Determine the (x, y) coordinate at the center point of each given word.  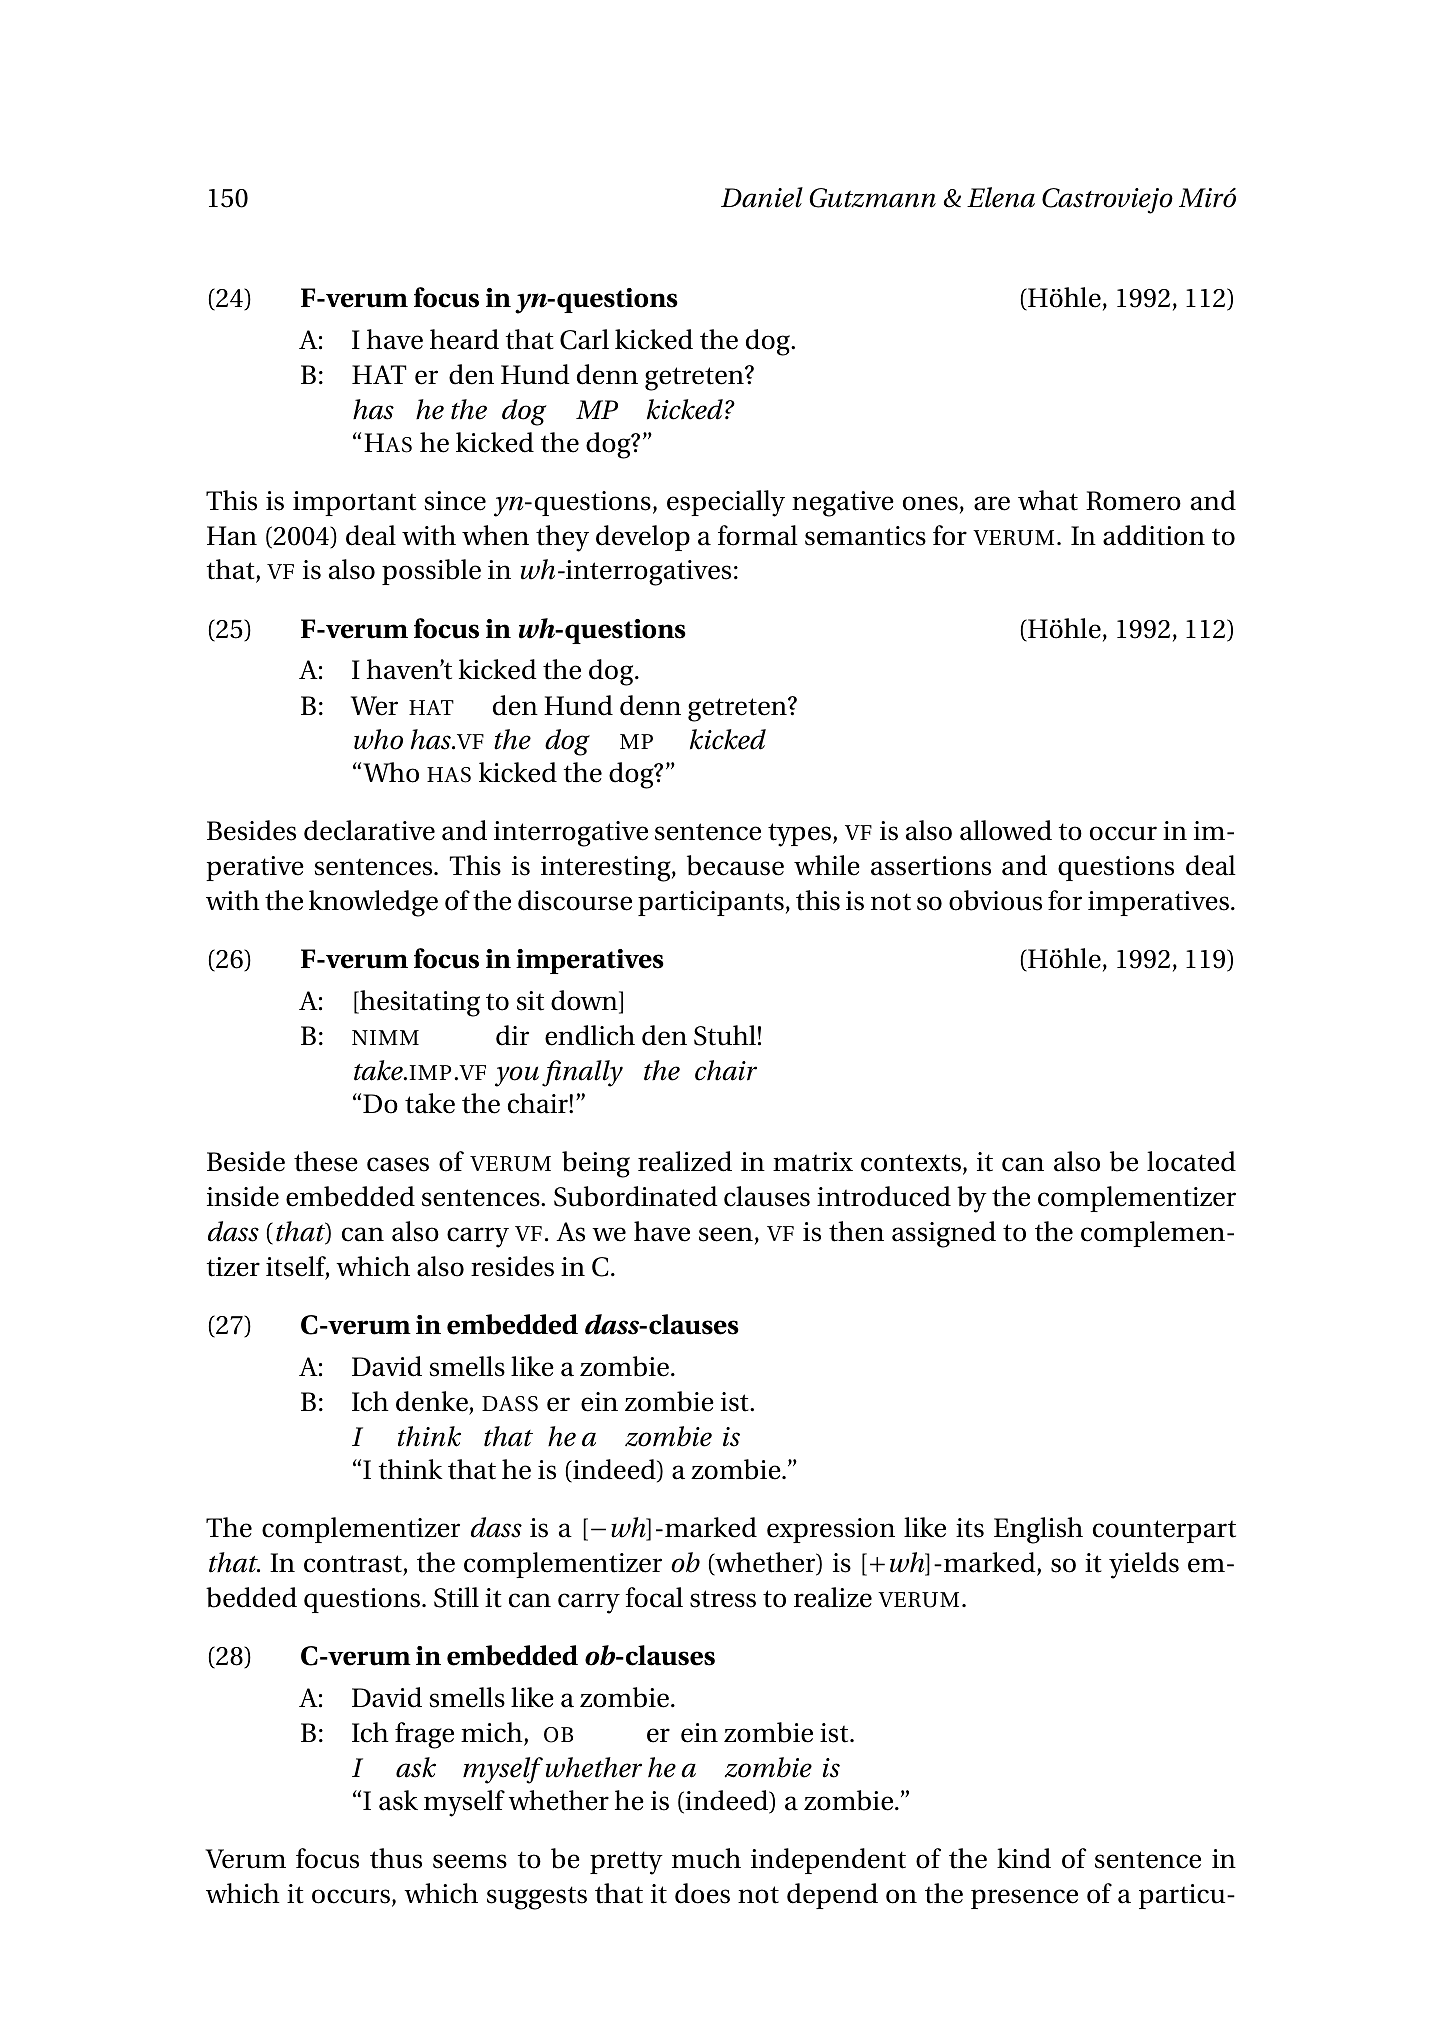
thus (396, 1858)
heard (464, 339)
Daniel (762, 197)
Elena (1001, 197)
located (1191, 1161)
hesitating (419, 1003)
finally (582, 1073)
